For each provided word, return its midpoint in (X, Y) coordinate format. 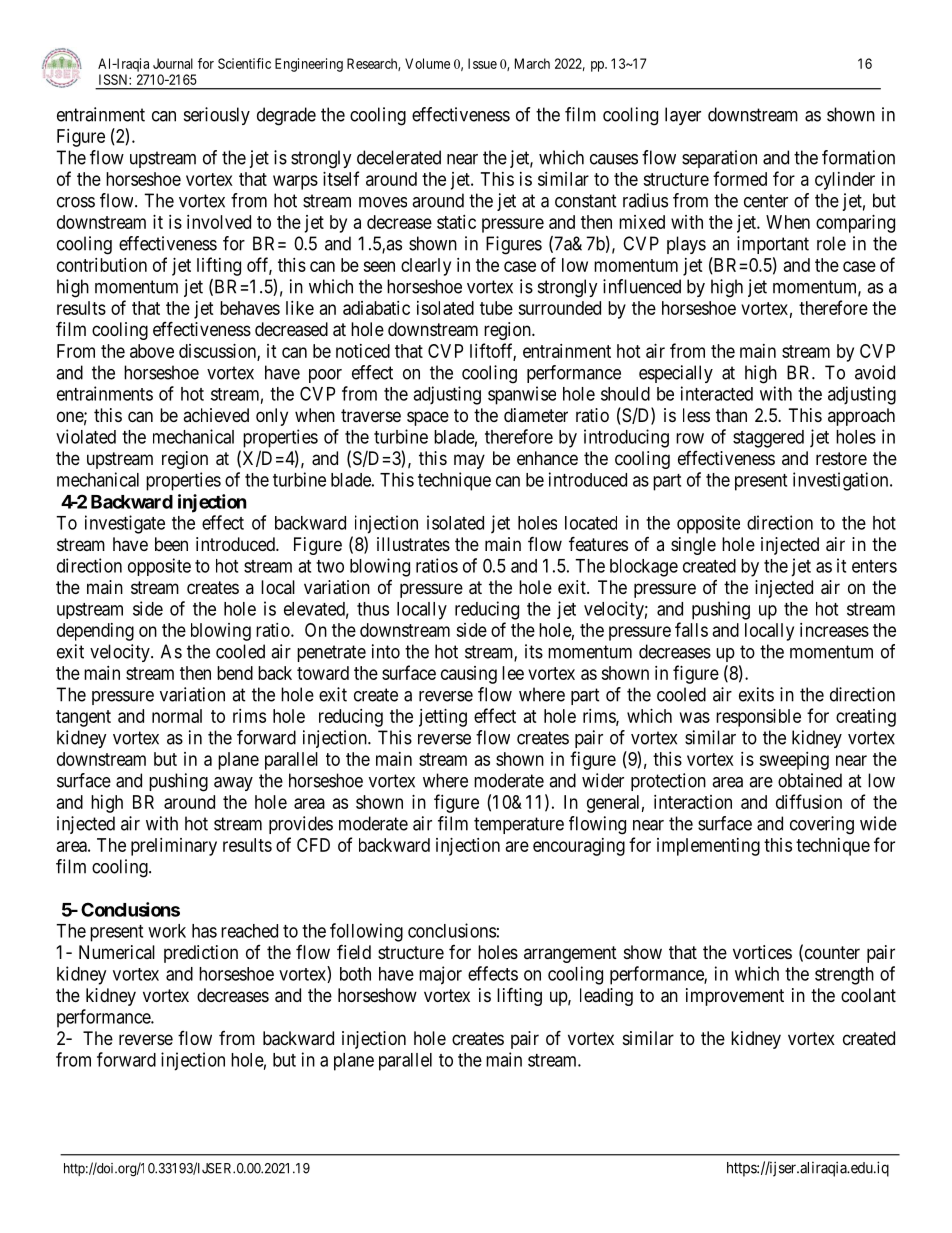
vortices (762, 952)
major (440, 975)
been (171, 544)
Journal (173, 63)
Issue (482, 63)
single (693, 546)
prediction (201, 954)
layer (683, 116)
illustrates (413, 544)
